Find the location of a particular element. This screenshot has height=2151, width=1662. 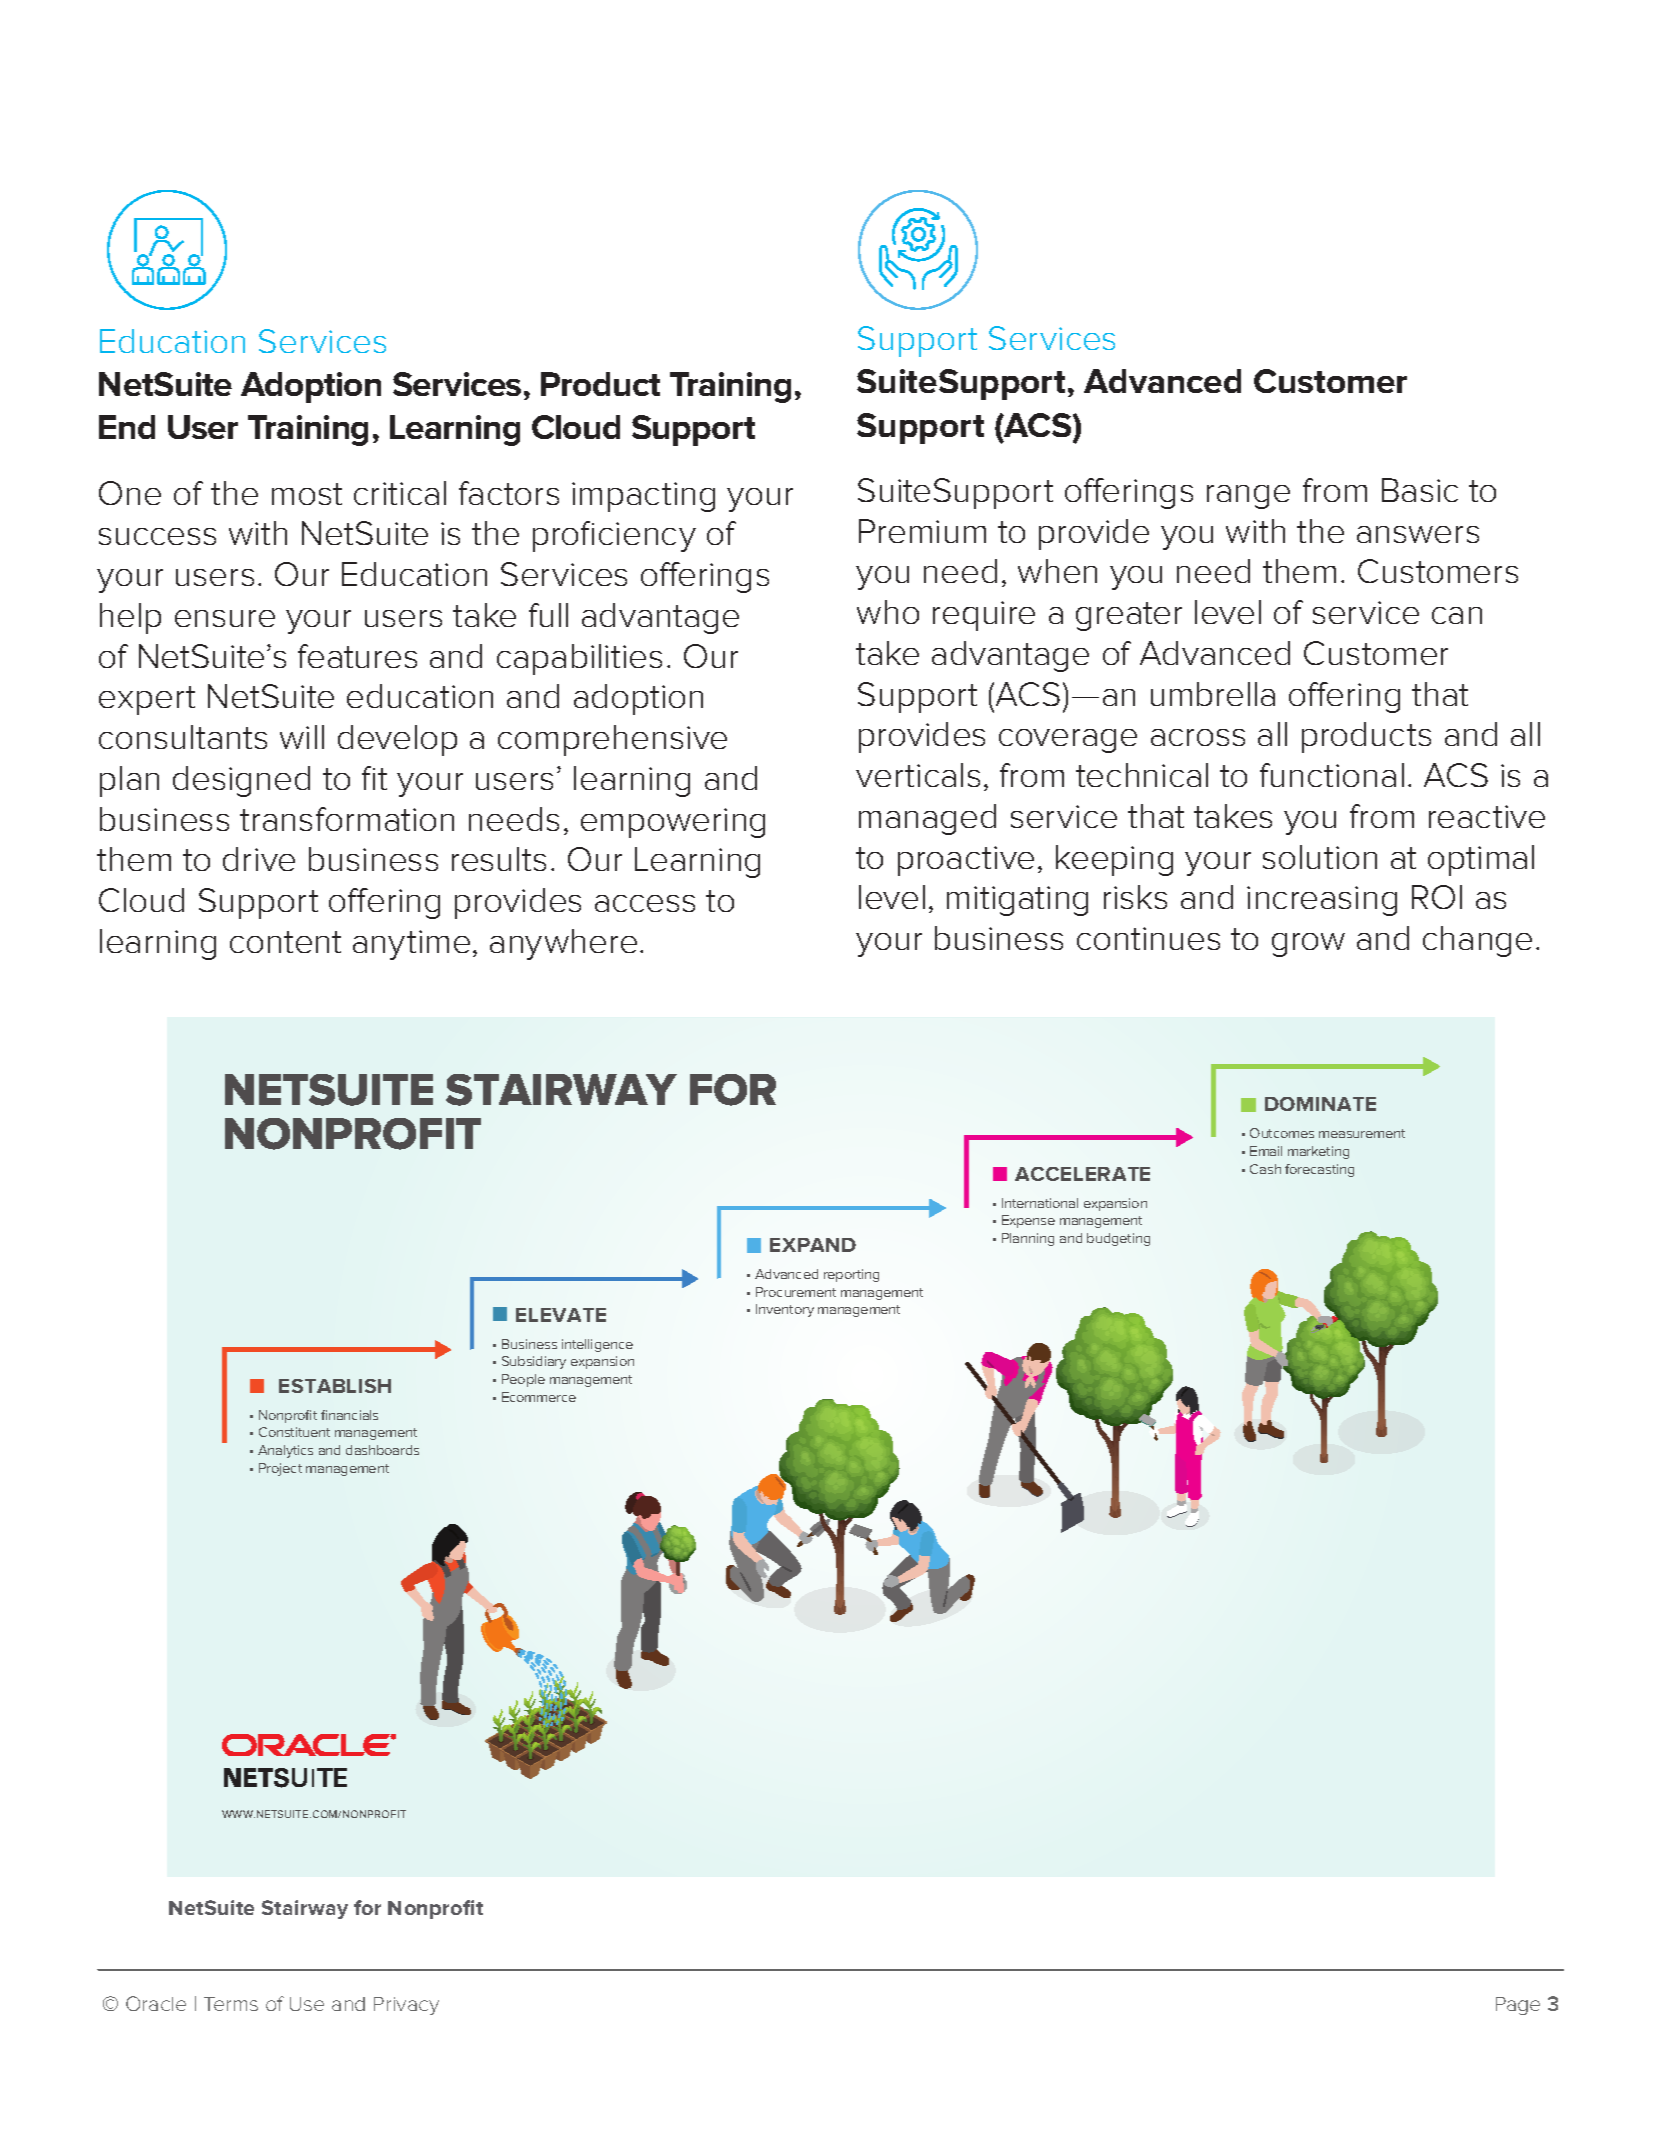

budgeting is located at coordinates (1118, 1239).
